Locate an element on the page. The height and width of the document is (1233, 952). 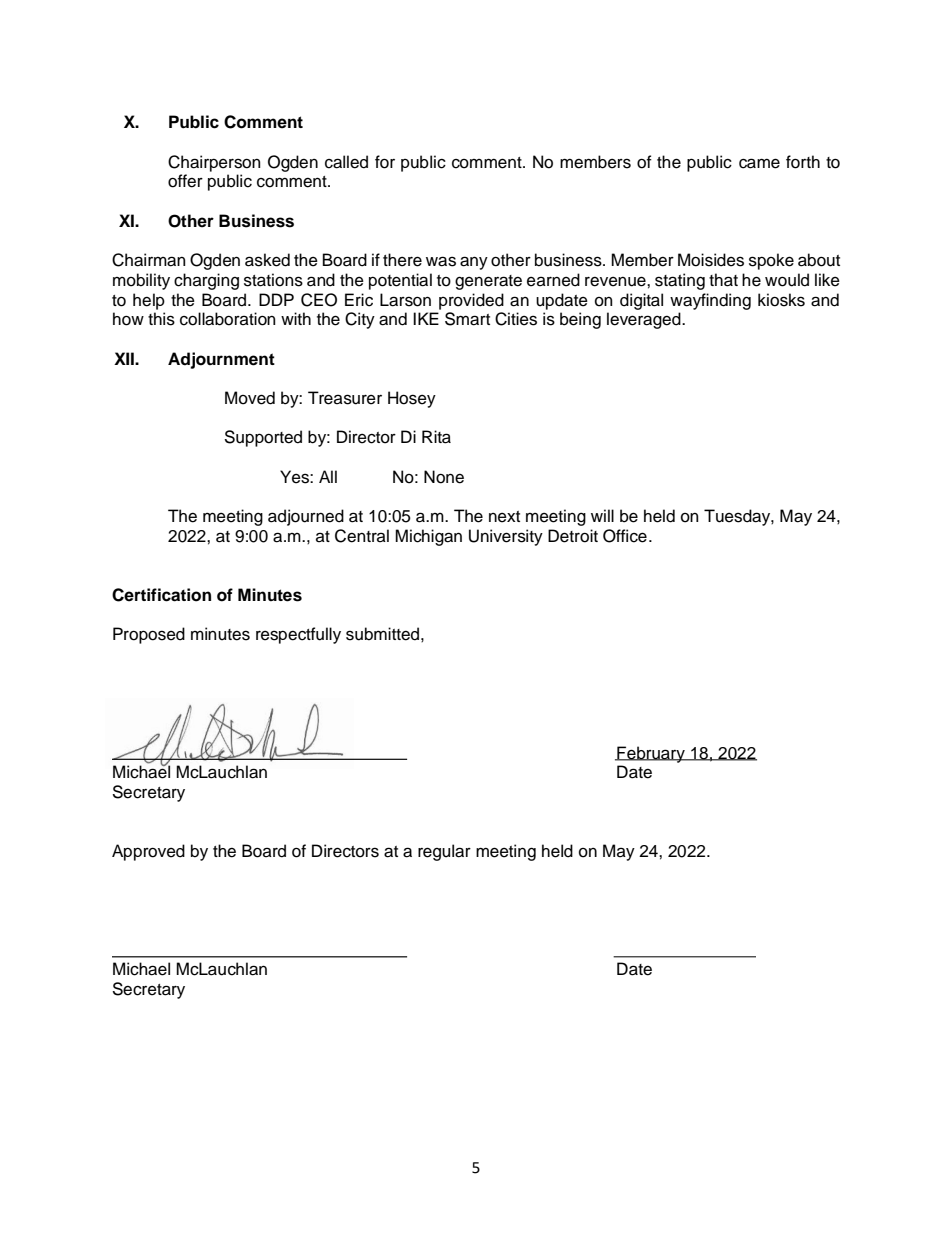
Certification is located at coordinates (161, 595).
